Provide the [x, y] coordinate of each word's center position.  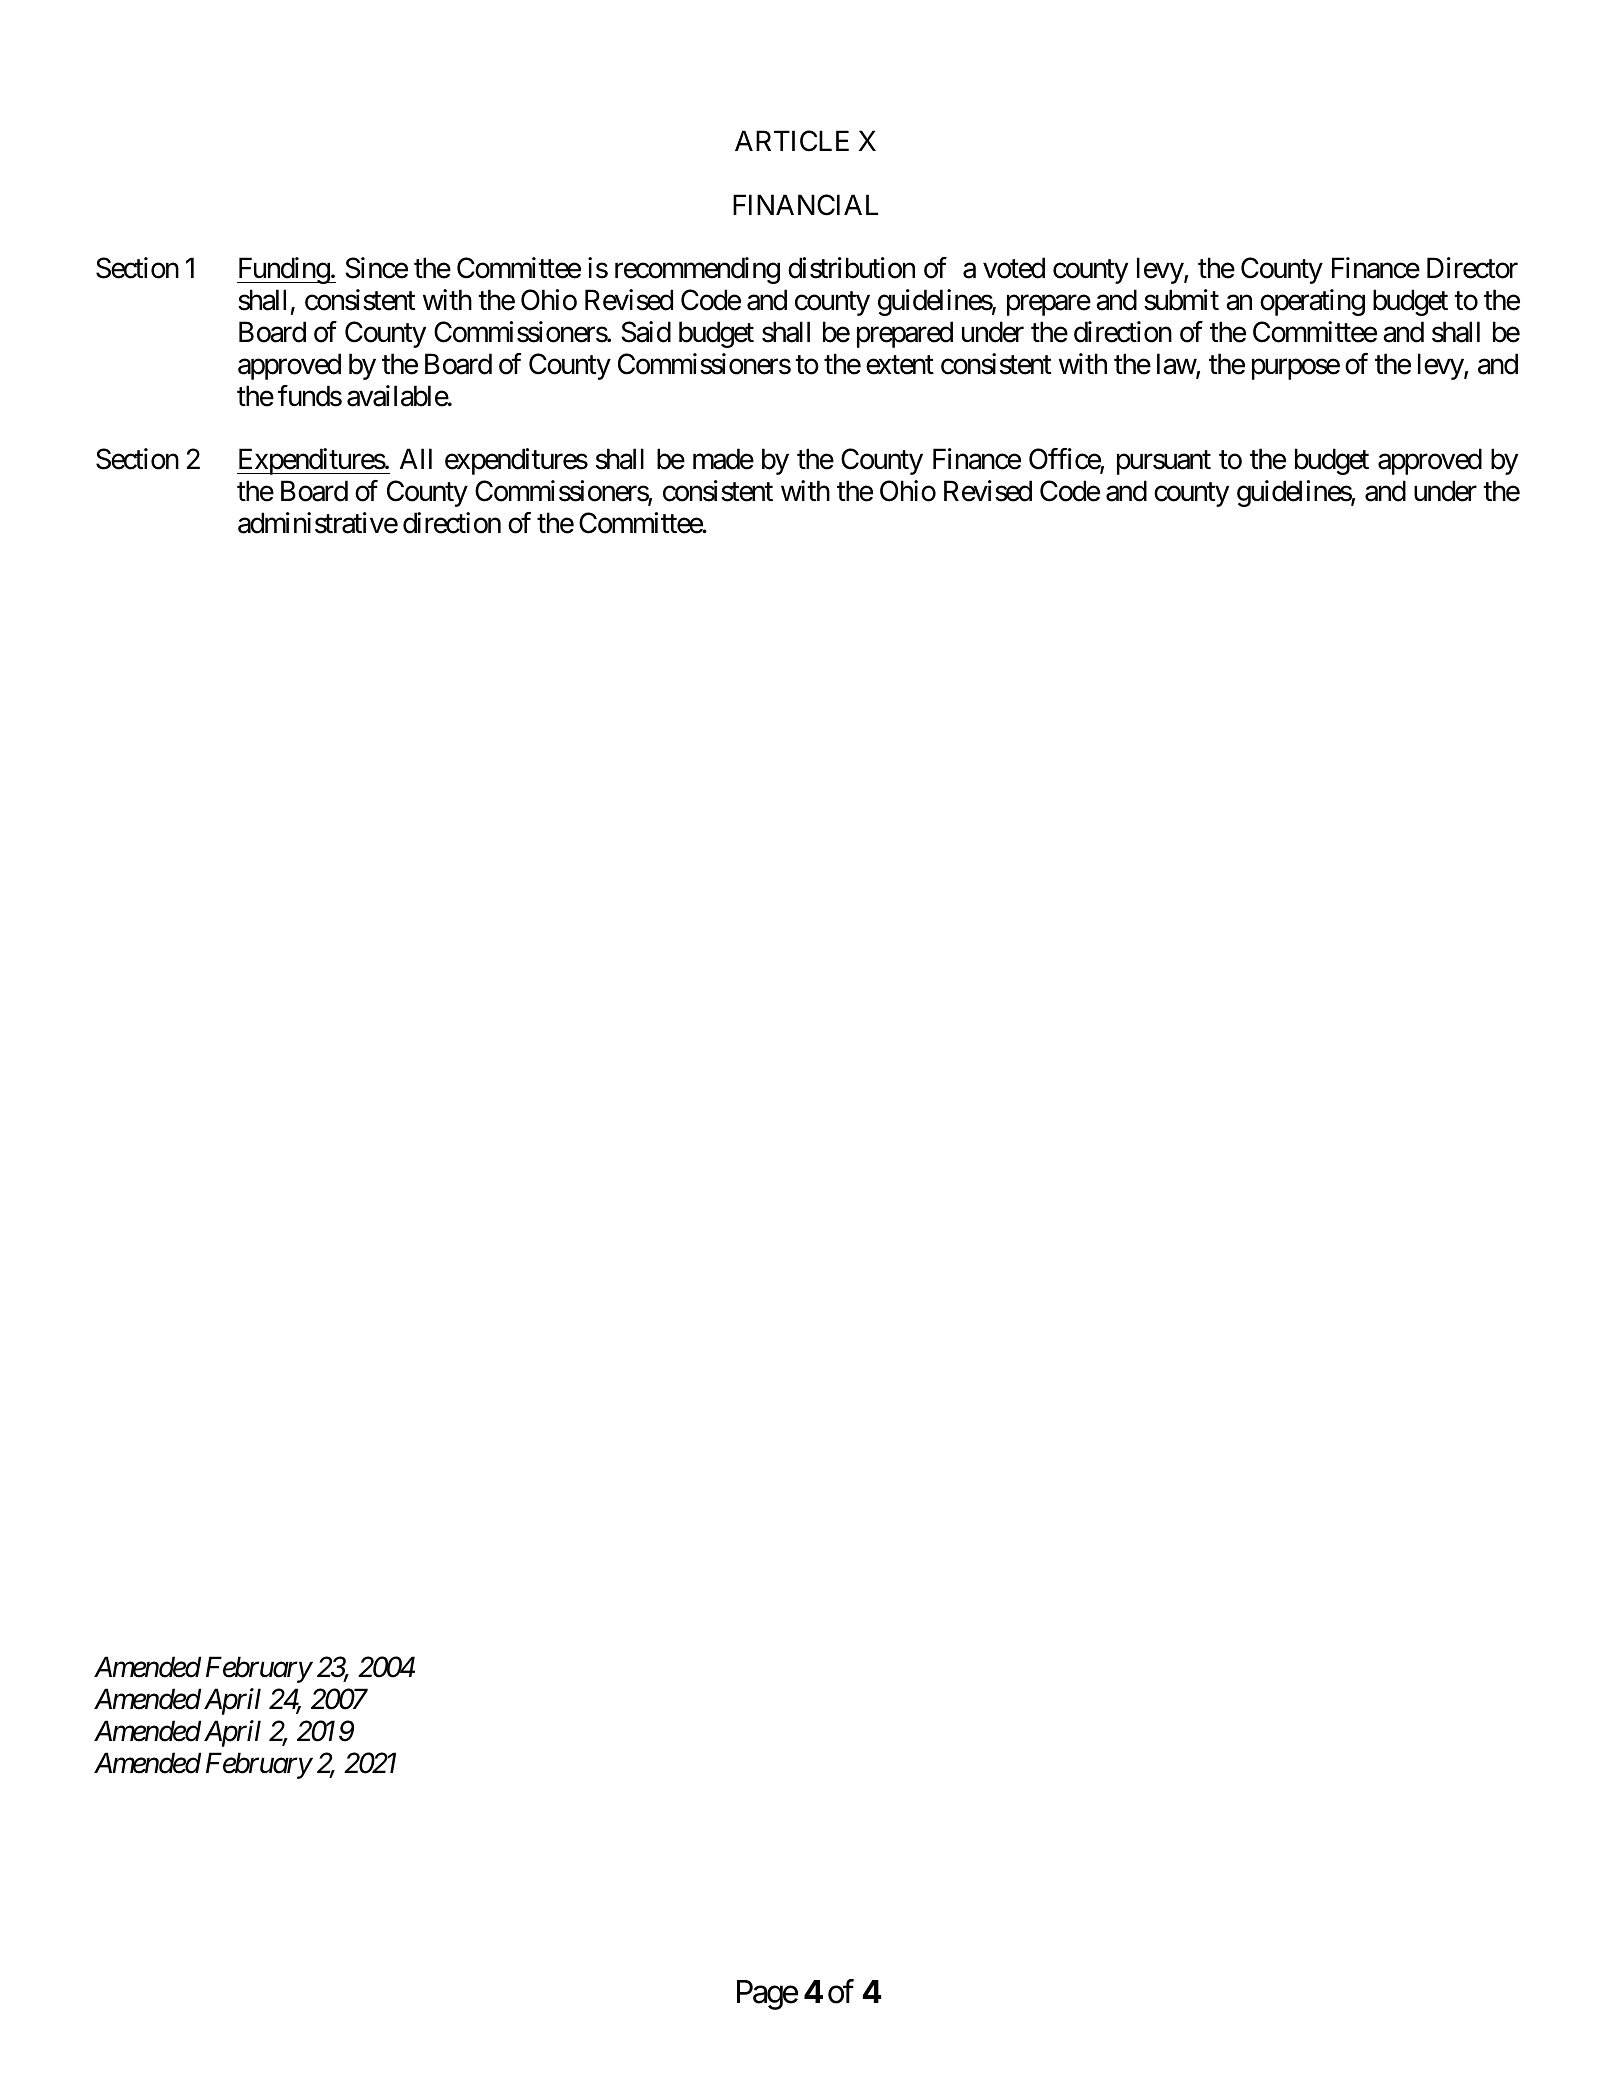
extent [900, 365]
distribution [851, 268]
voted [1014, 268]
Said [646, 332]
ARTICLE [792, 141]
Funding [284, 270]
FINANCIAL [805, 205]
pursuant [1164, 463]
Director [1472, 268]
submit [1181, 300]
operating [1312, 302]
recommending [697, 270]
